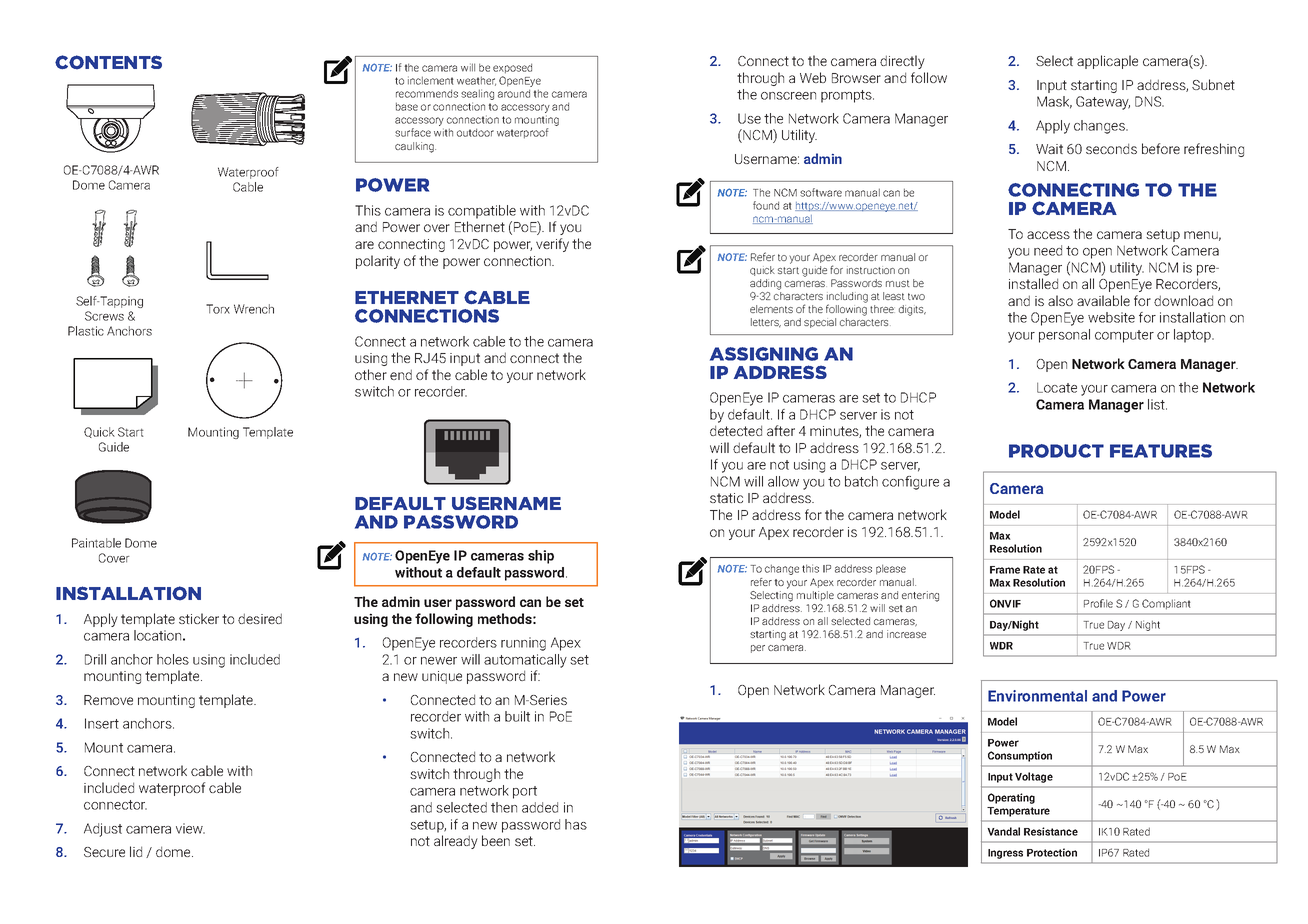 The width and height of the screenshot is (1308, 924). What do you see at coordinates (1051, 831) in the screenshot?
I see `Resistance` at bounding box center [1051, 831].
